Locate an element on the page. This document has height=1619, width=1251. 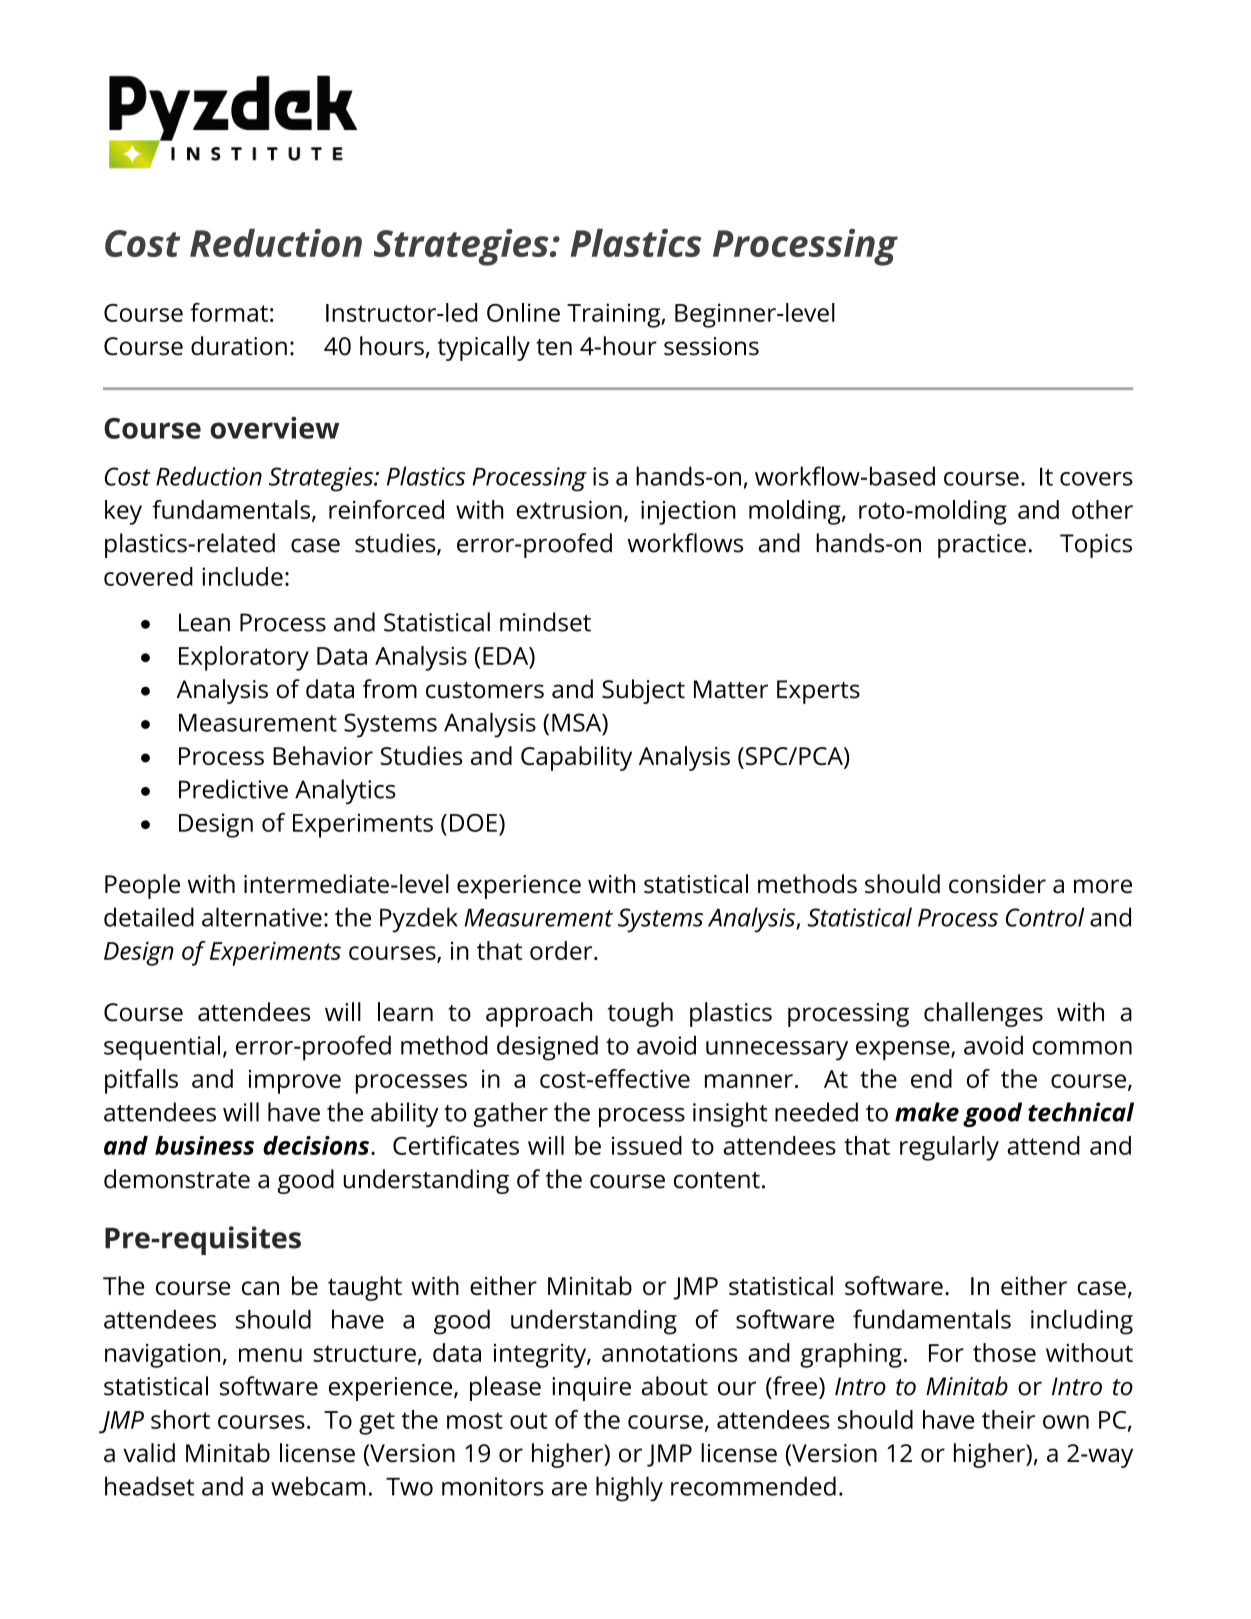
order is located at coordinates (562, 950).
